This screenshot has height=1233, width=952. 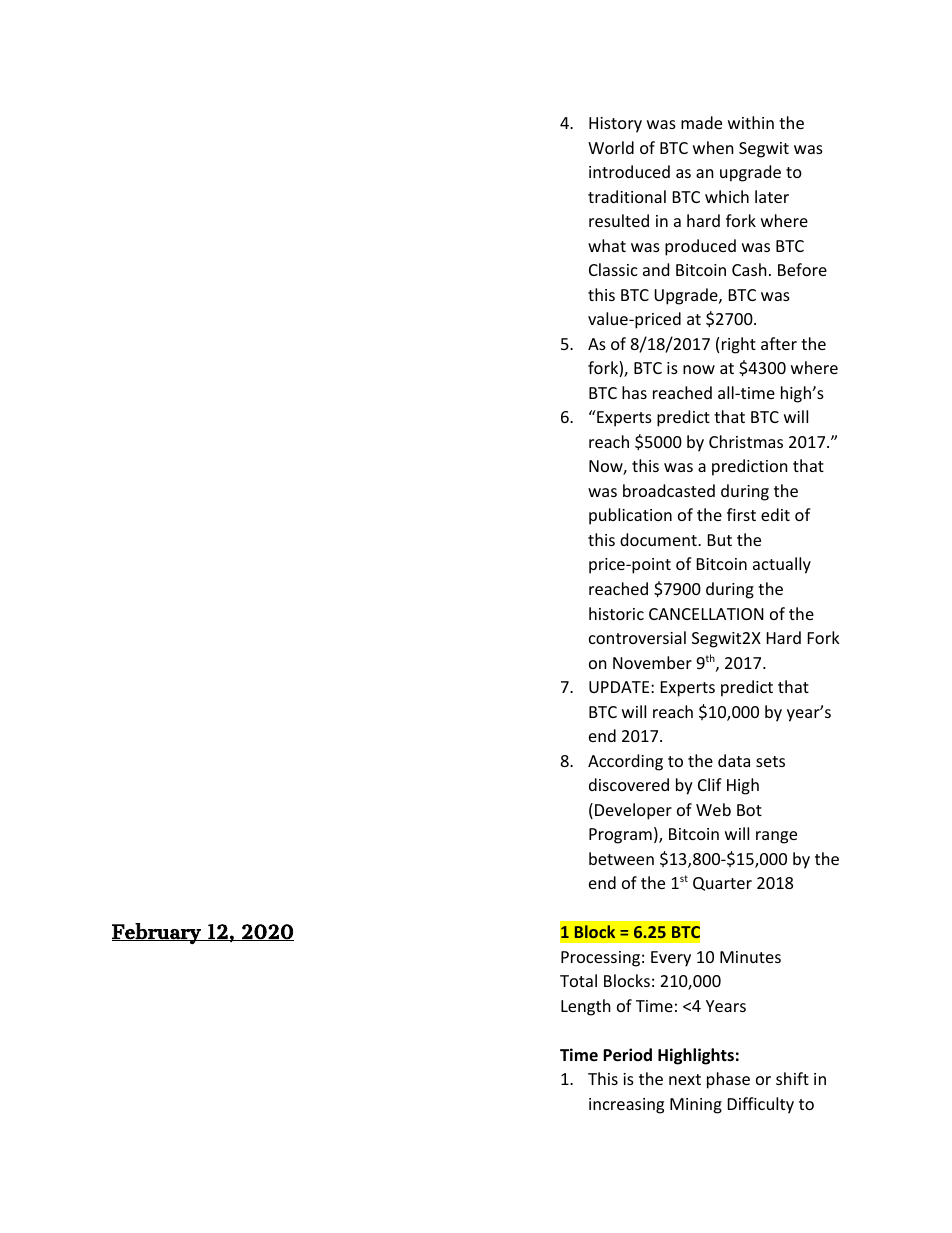 What do you see at coordinates (157, 933) in the screenshot?
I see `February` at bounding box center [157, 933].
